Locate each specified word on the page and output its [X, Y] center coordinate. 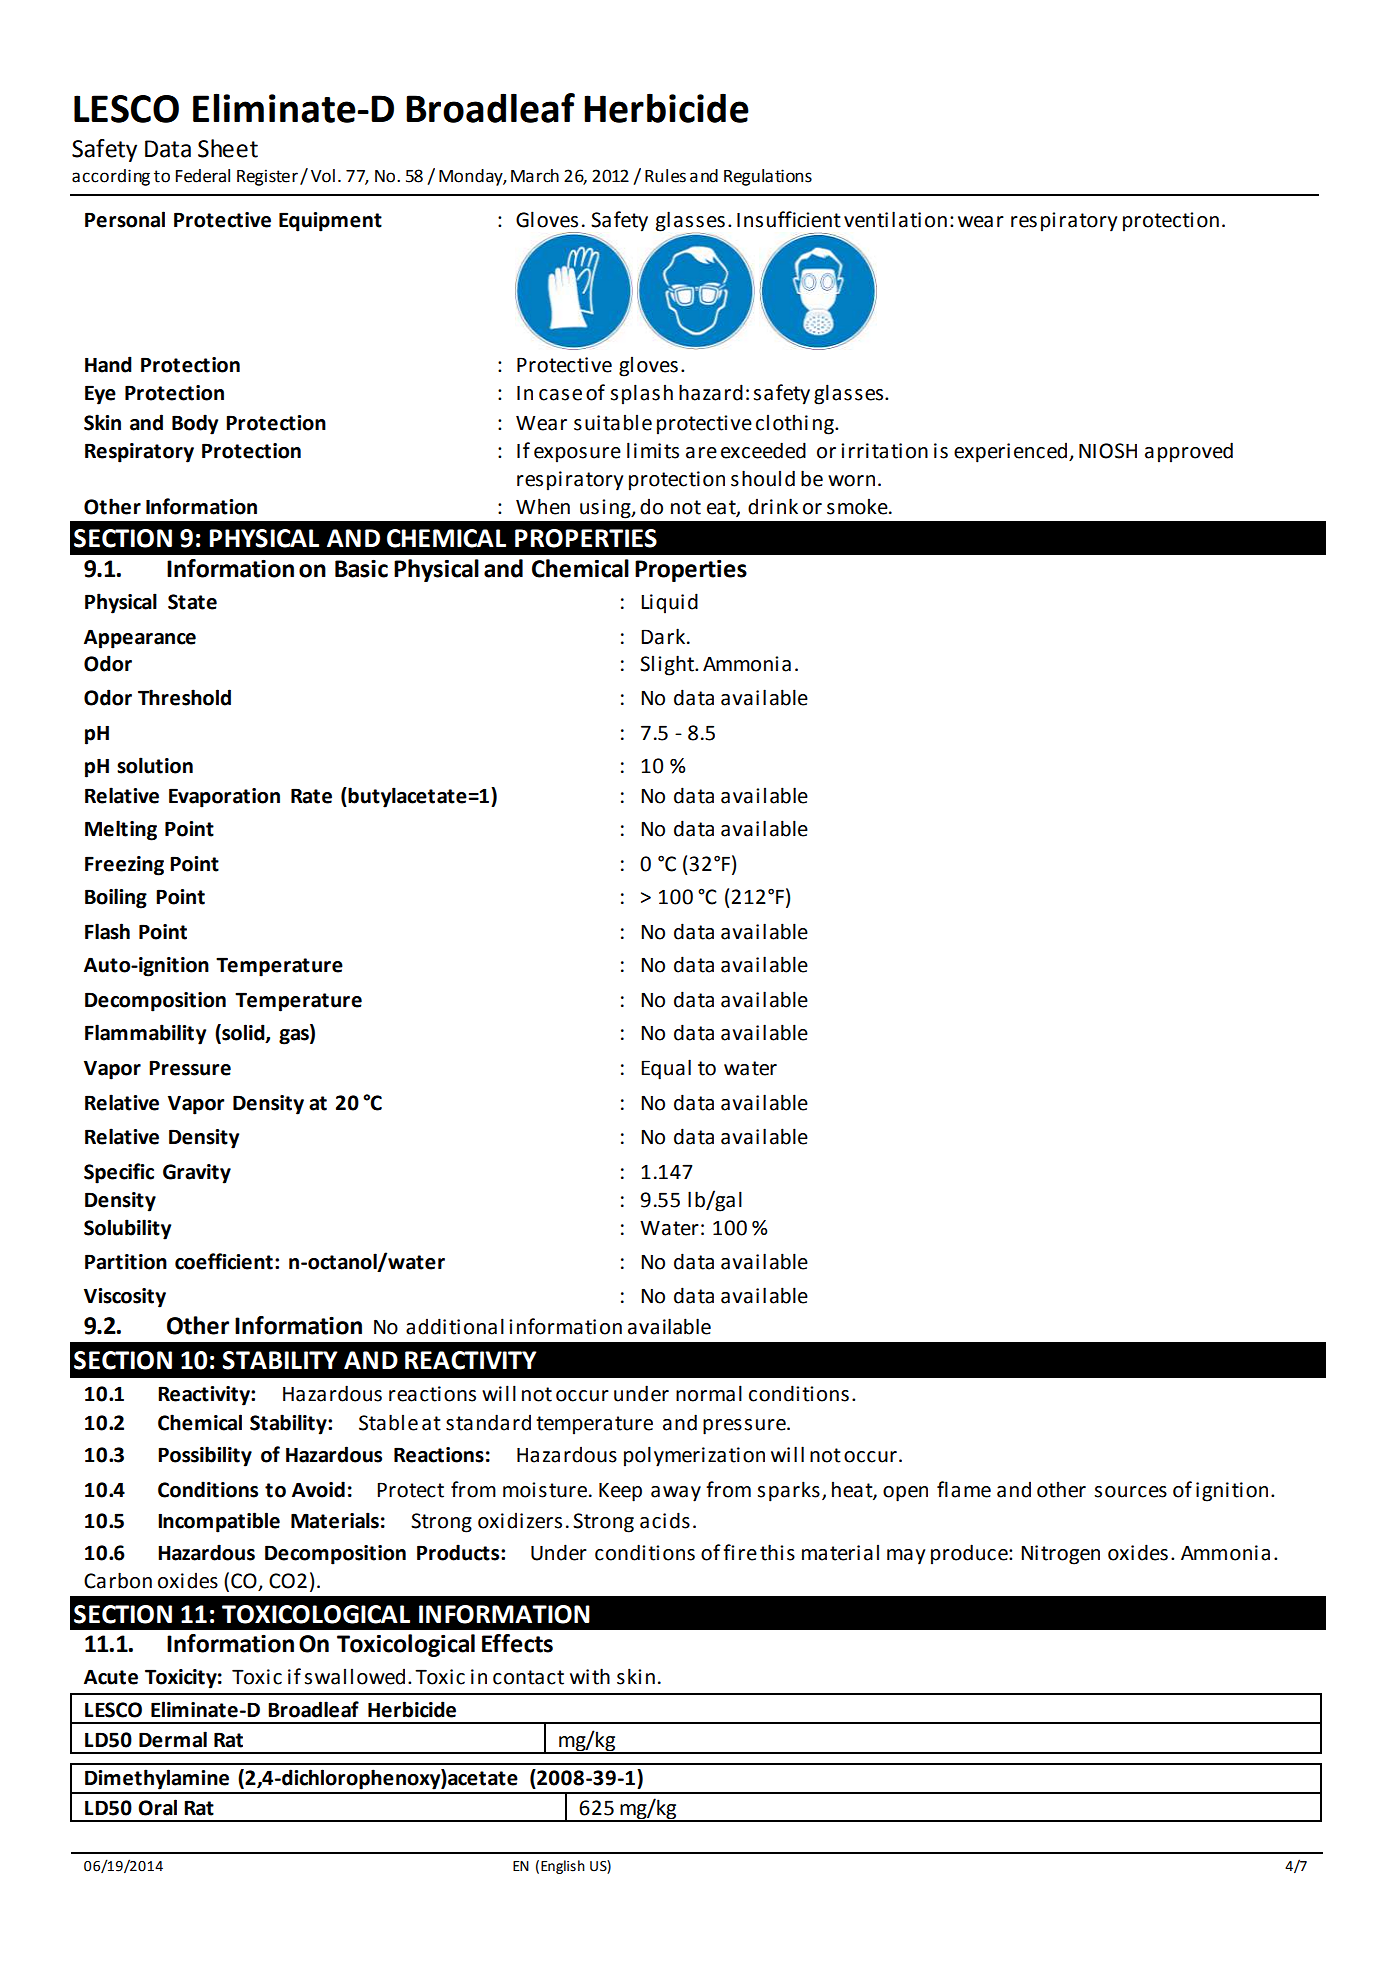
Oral [157, 1807]
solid [243, 1033]
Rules [665, 176]
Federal [203, 176]
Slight [668, 665]
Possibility [205, 1456]
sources [1130, 1492]
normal [709, 1393]
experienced [1012, 452]
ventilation [895, 219]
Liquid [669, 603]
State [192, 602]
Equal [666, 1069]
